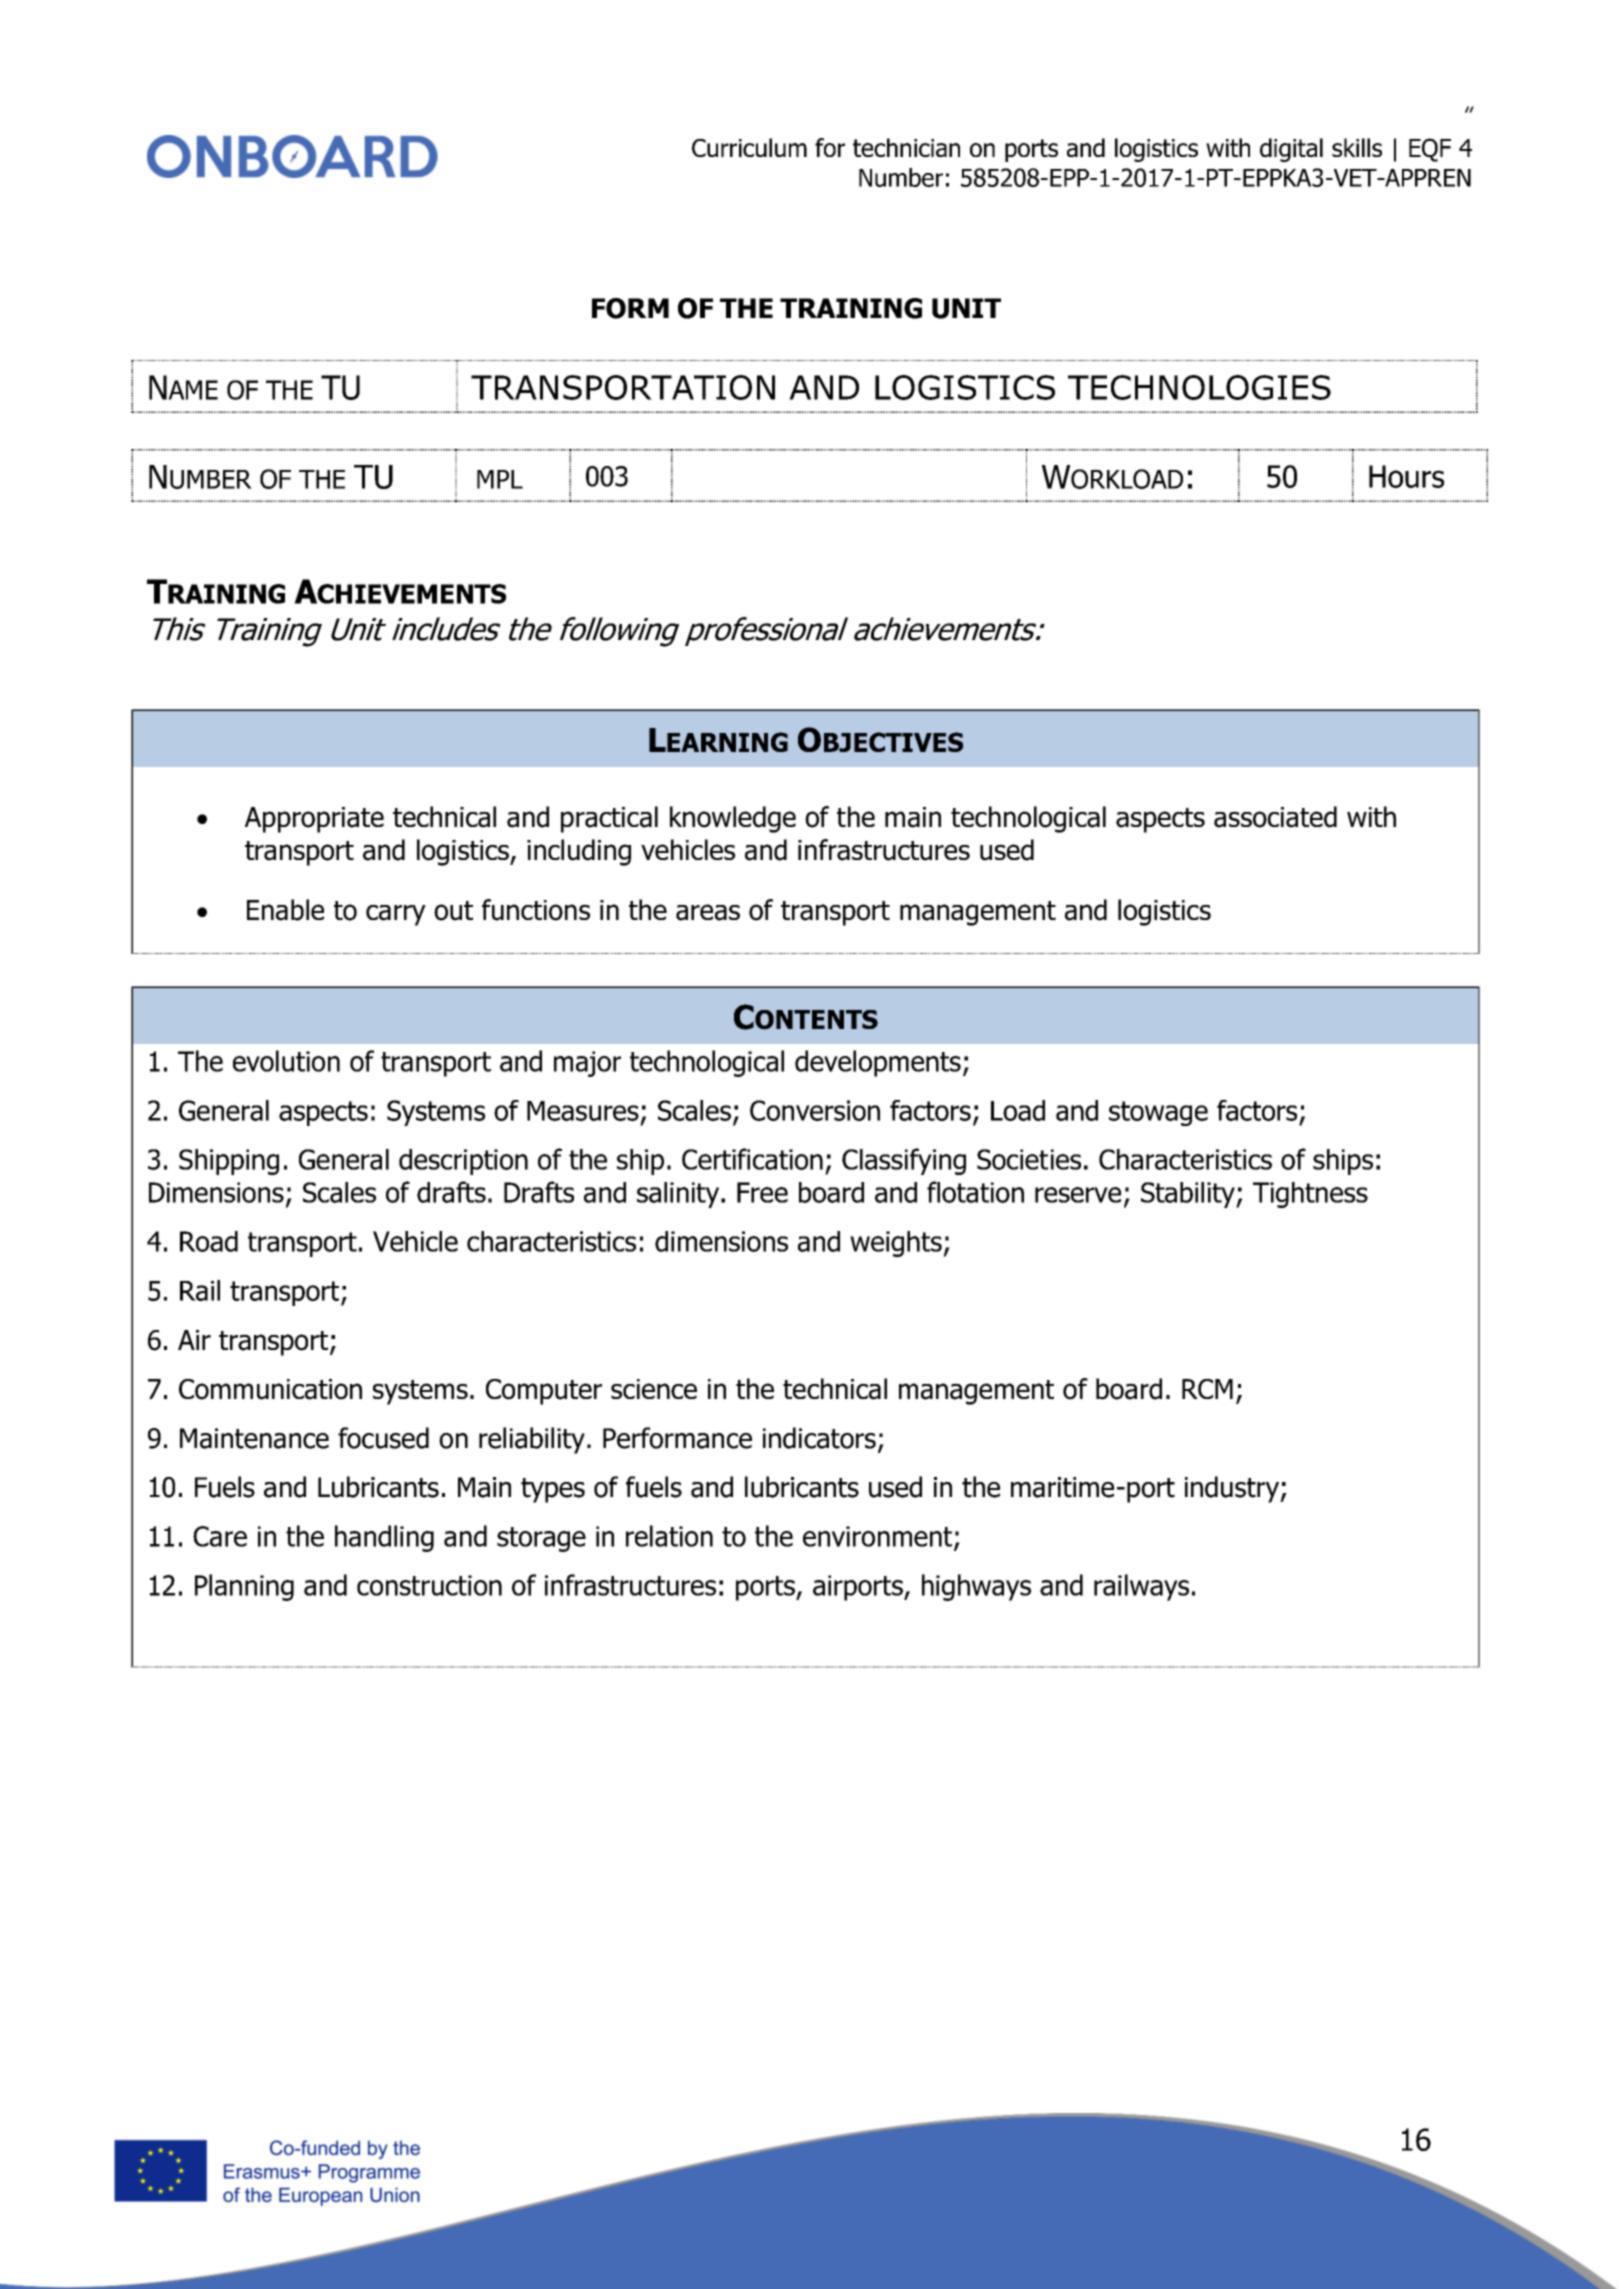  What do you see at coordinates (906, 147) in the page?
I see `technician` at bounding box center [906, 147].
